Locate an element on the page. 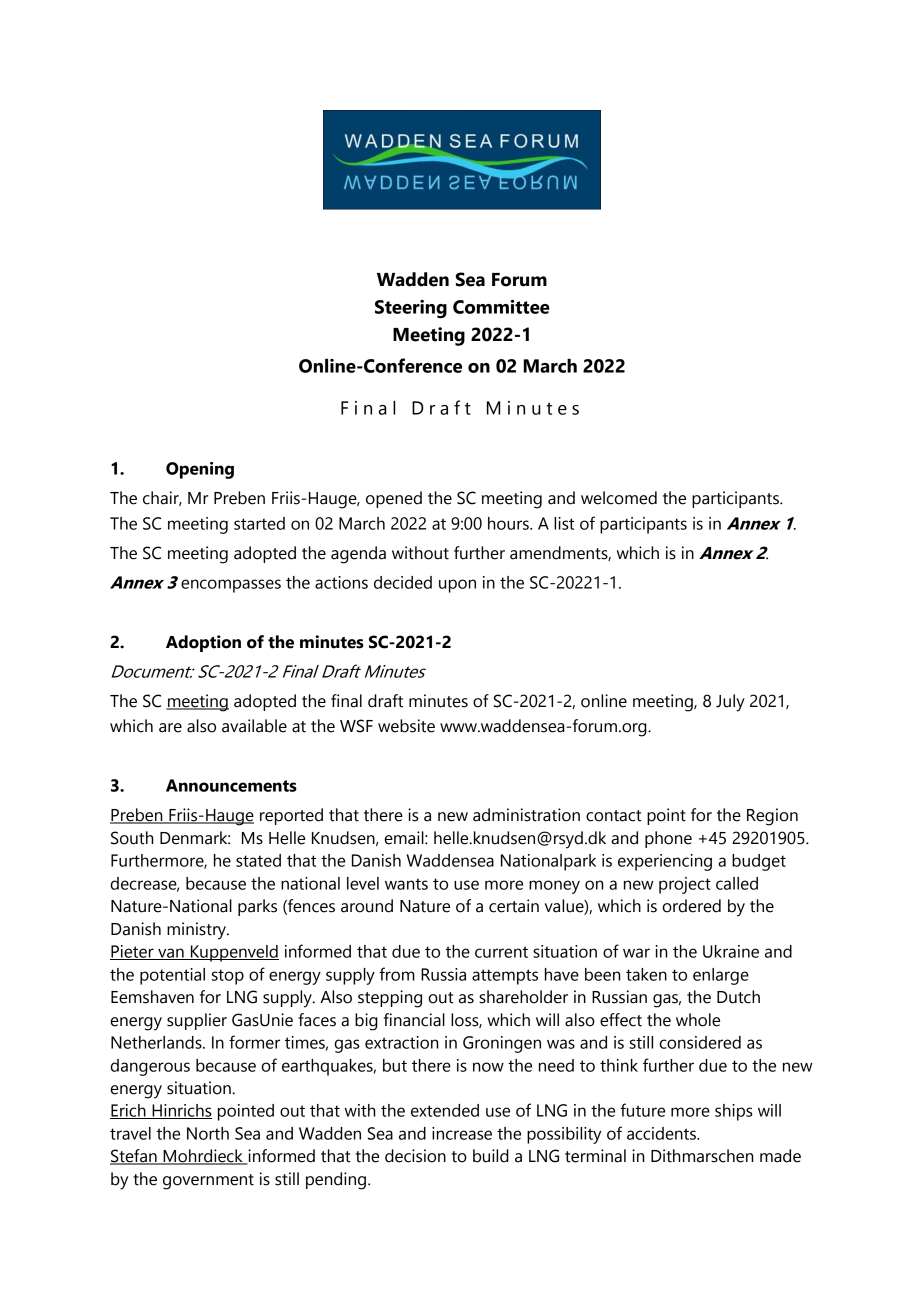 The image size is (924, 1308). Steering is located at coordinates (411, 309).
